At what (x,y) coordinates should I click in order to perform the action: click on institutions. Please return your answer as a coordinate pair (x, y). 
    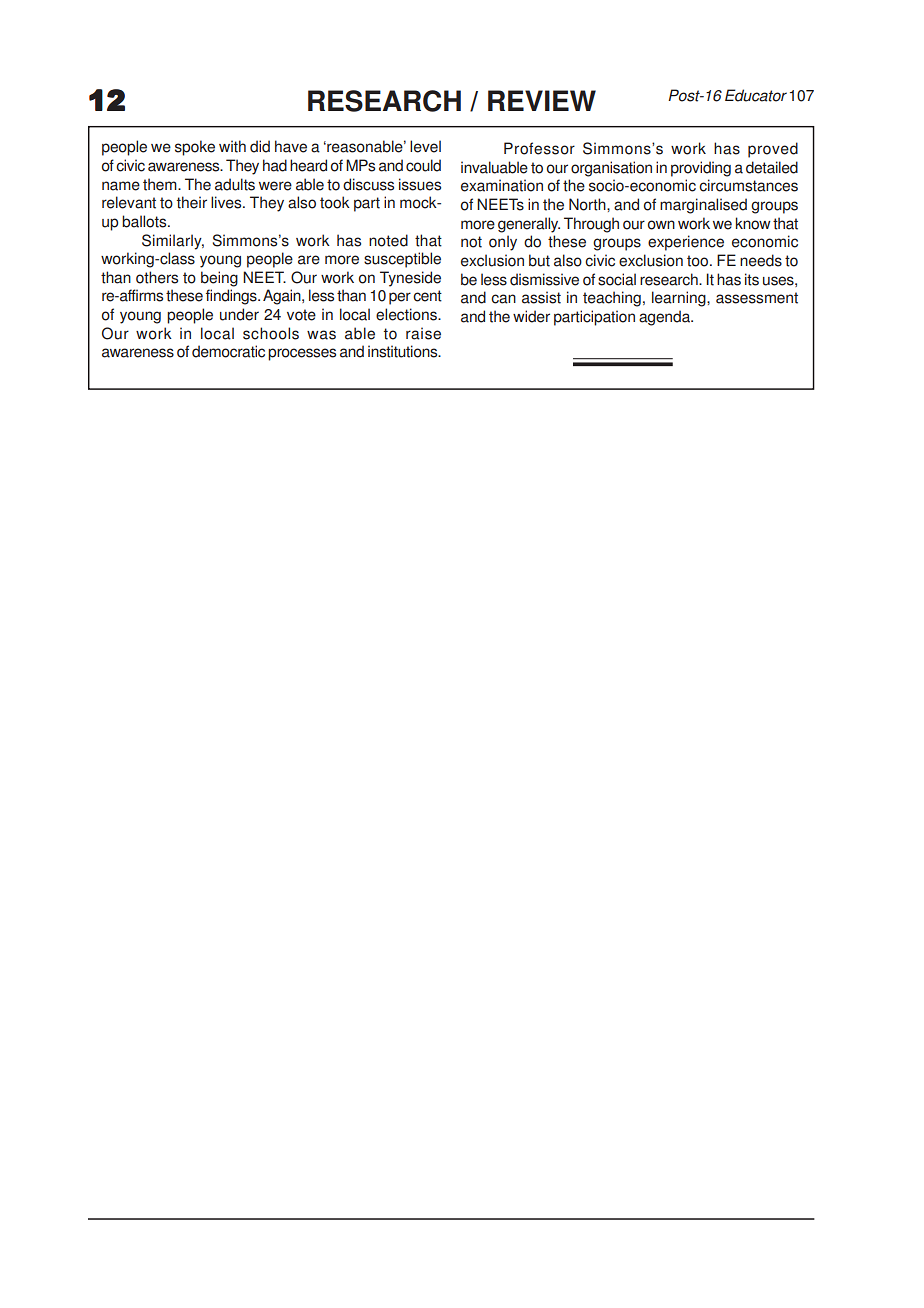
    Looking at the image, I should click on (404, 351).
